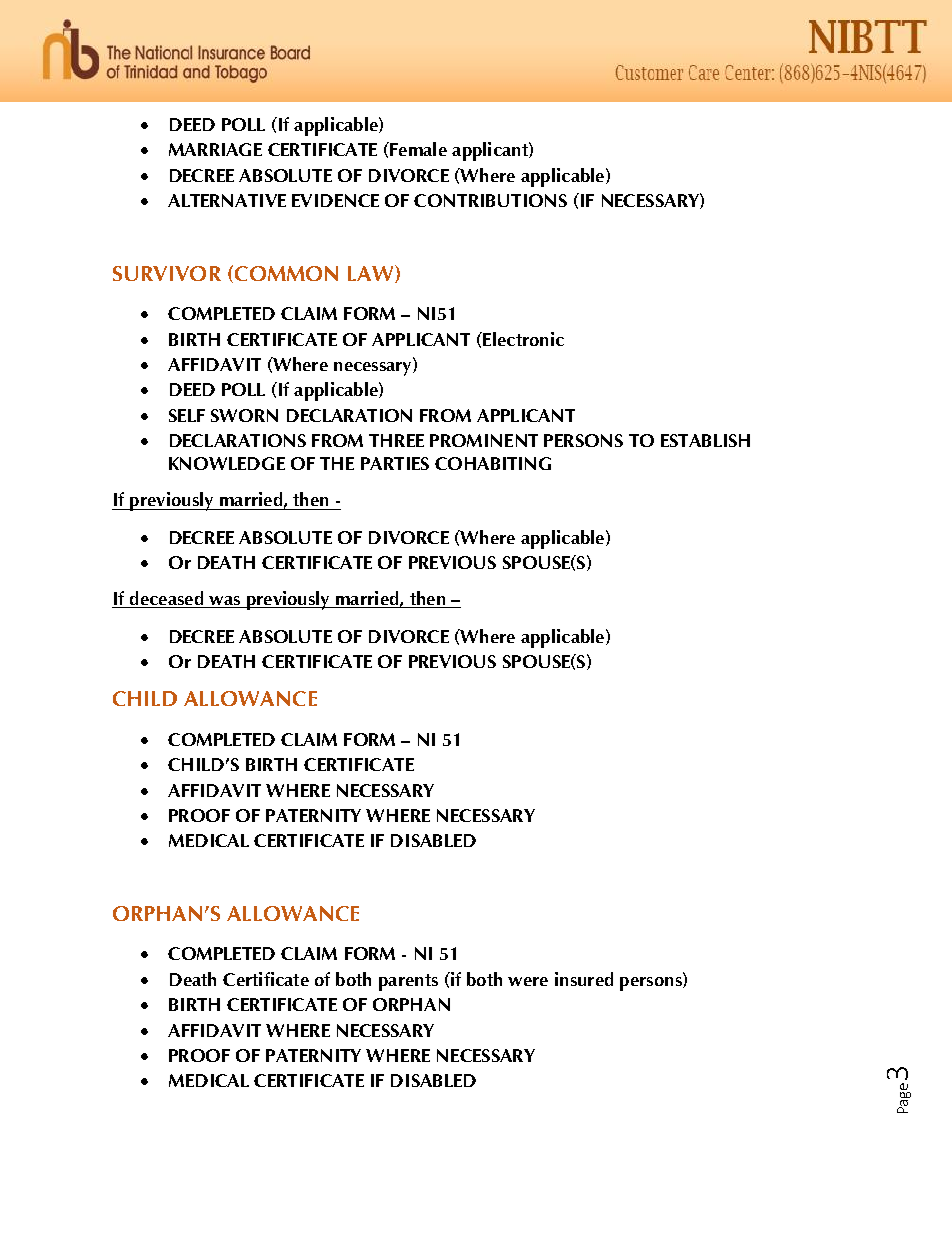  Describe the element at coordinates (490, 200) in the screenshot. I see `CONTRIBUTIONS` at that location.
